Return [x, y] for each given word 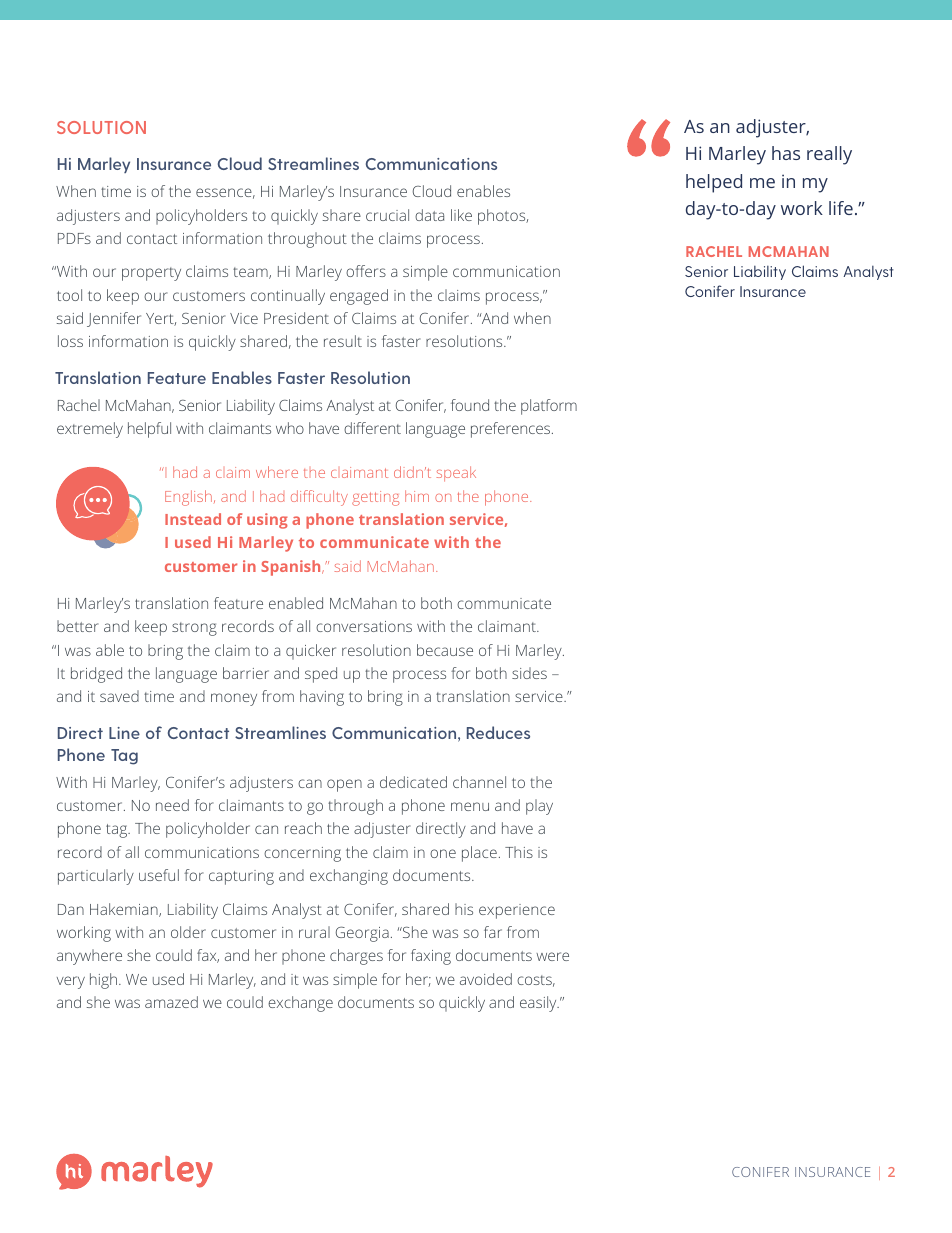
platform [549, 407]
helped [714, 183]
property [151, 274]
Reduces [498, 732]
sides [529, 673]
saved [119, 696]
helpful [149, 430]
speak [456, 474]
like [461, 215]
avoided [486, 979]
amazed [171, 1002]
